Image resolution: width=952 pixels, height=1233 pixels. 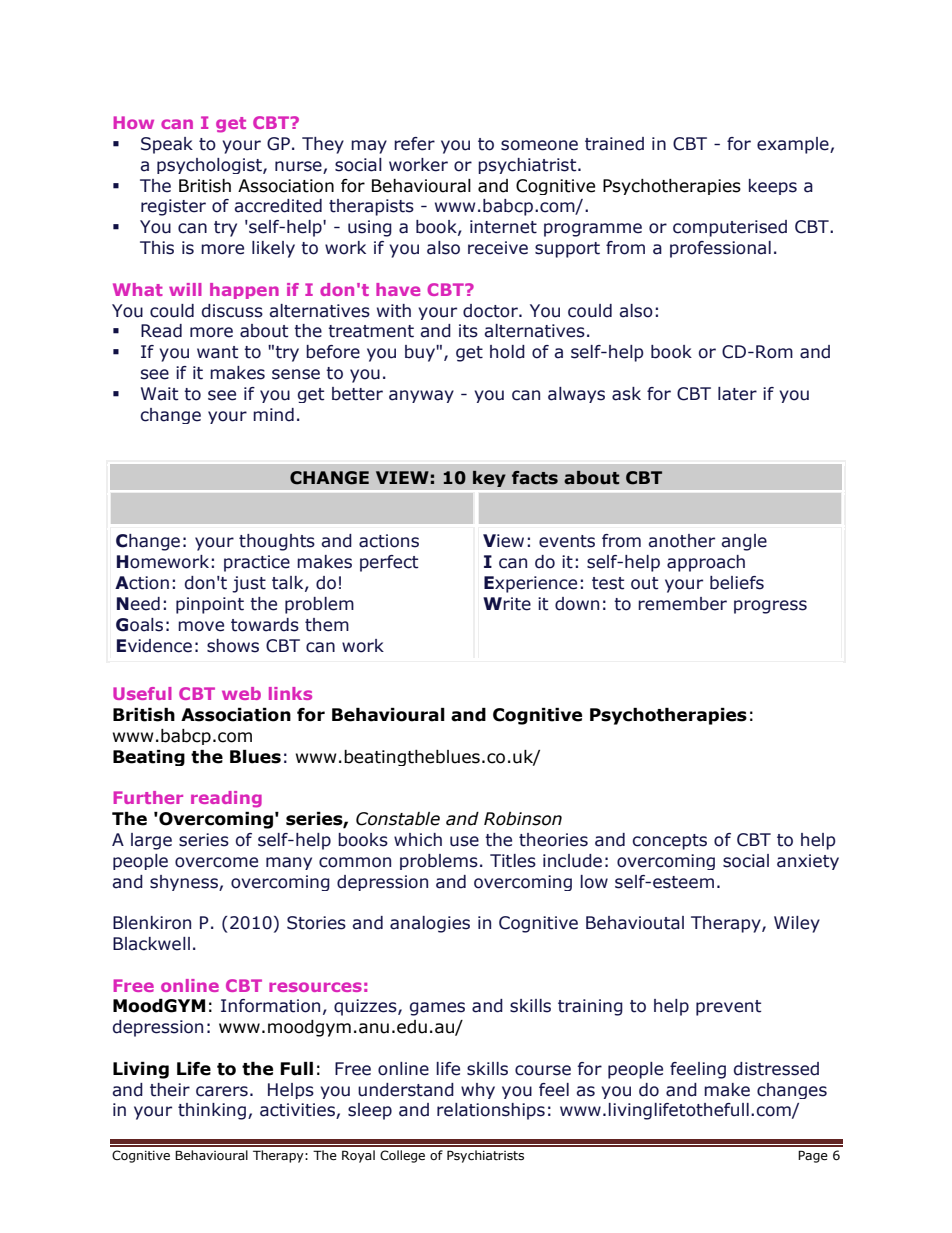 I want to click on progress, so click(x=770, y=607).
